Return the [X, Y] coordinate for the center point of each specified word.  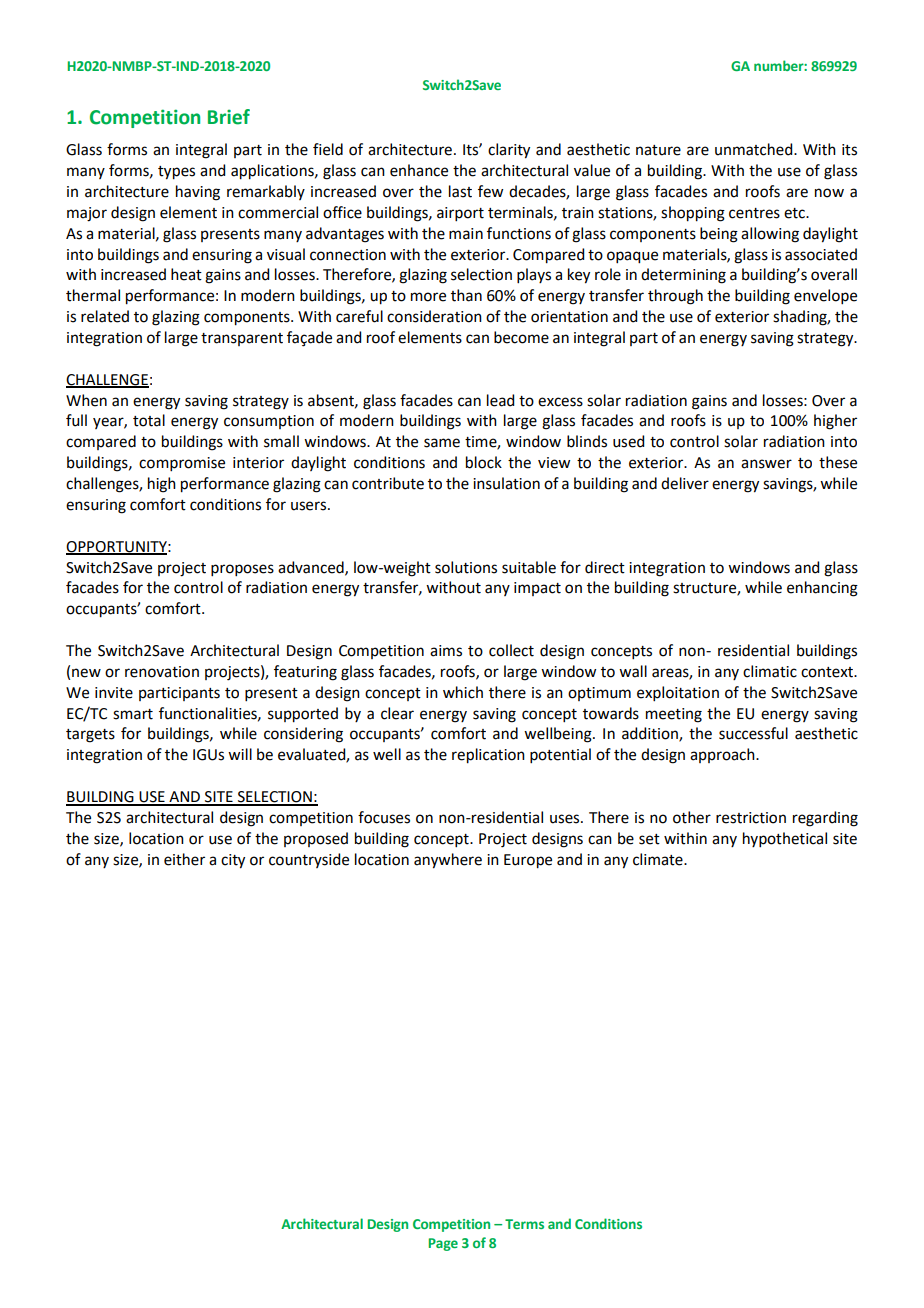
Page [443, 1244]
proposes [242, 570]
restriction [751, 818]
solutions [466, 567]
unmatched [755, 149]
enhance [419, 170]
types [176, 173]
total [149, 420]
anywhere [448, 861]
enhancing [822, 589]
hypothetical [785, 839]
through [675, 297]
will [240, 754]
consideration [434, 316]
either [184, 859]
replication [488, 756]
